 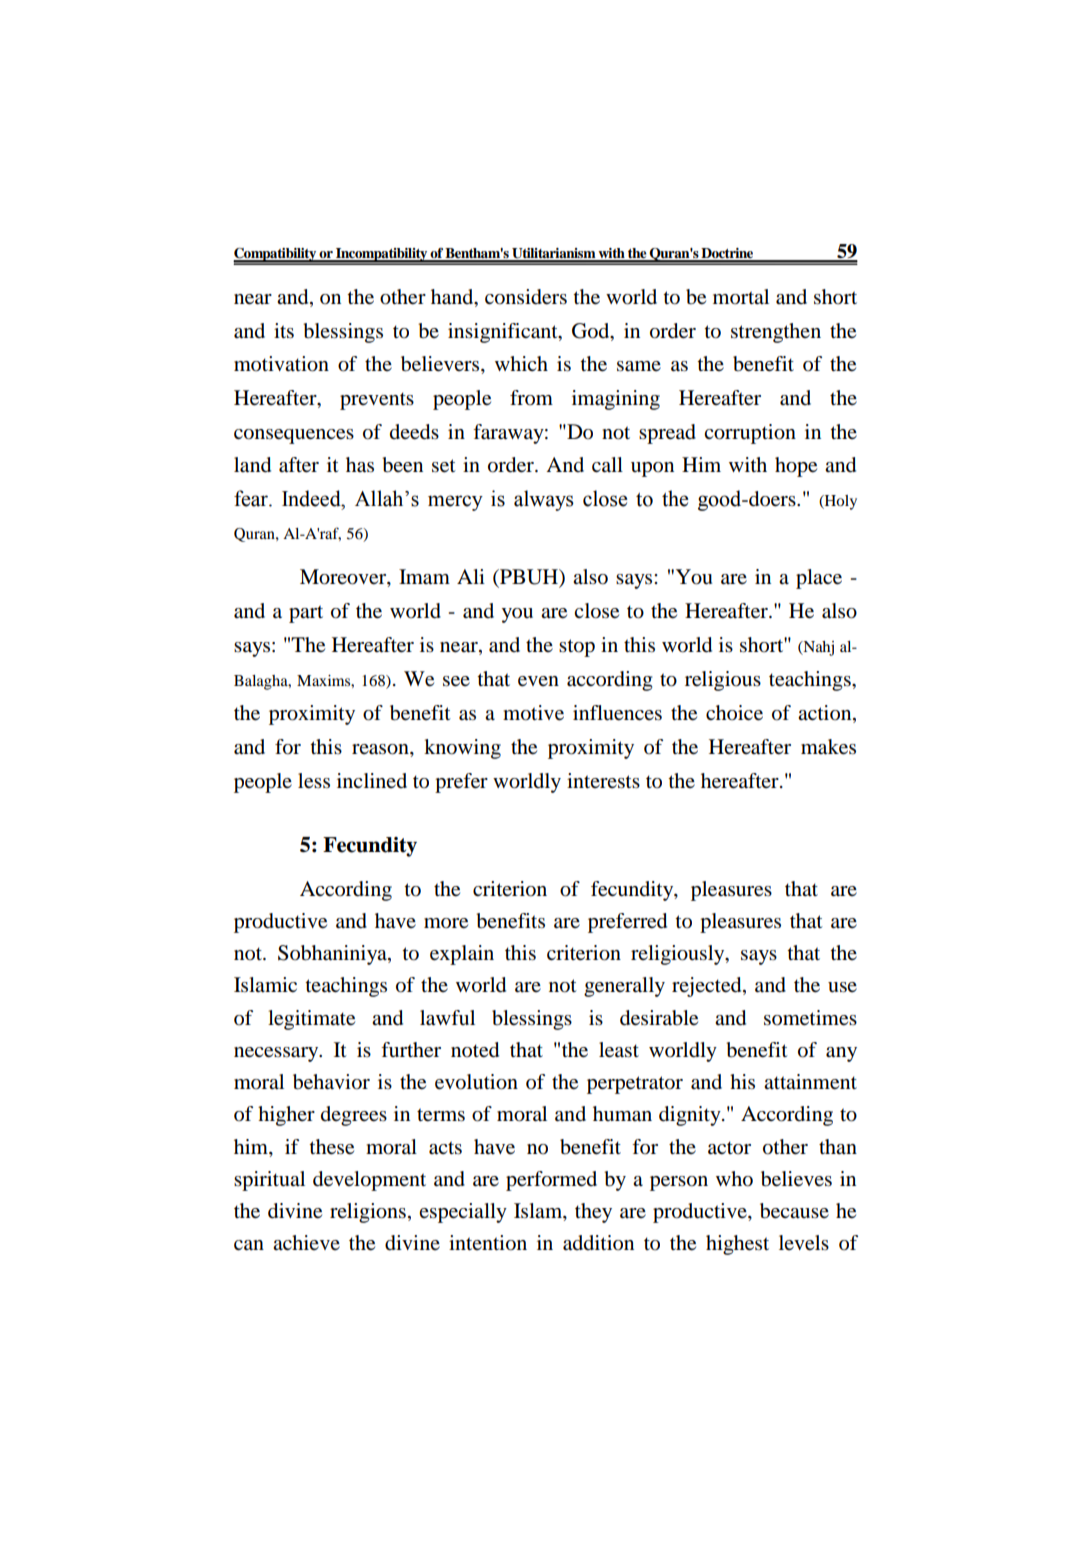 What do you see at coordinates (776, 333) in the screenshot?
I see `strengthen` at bounding box center [776, 333].
